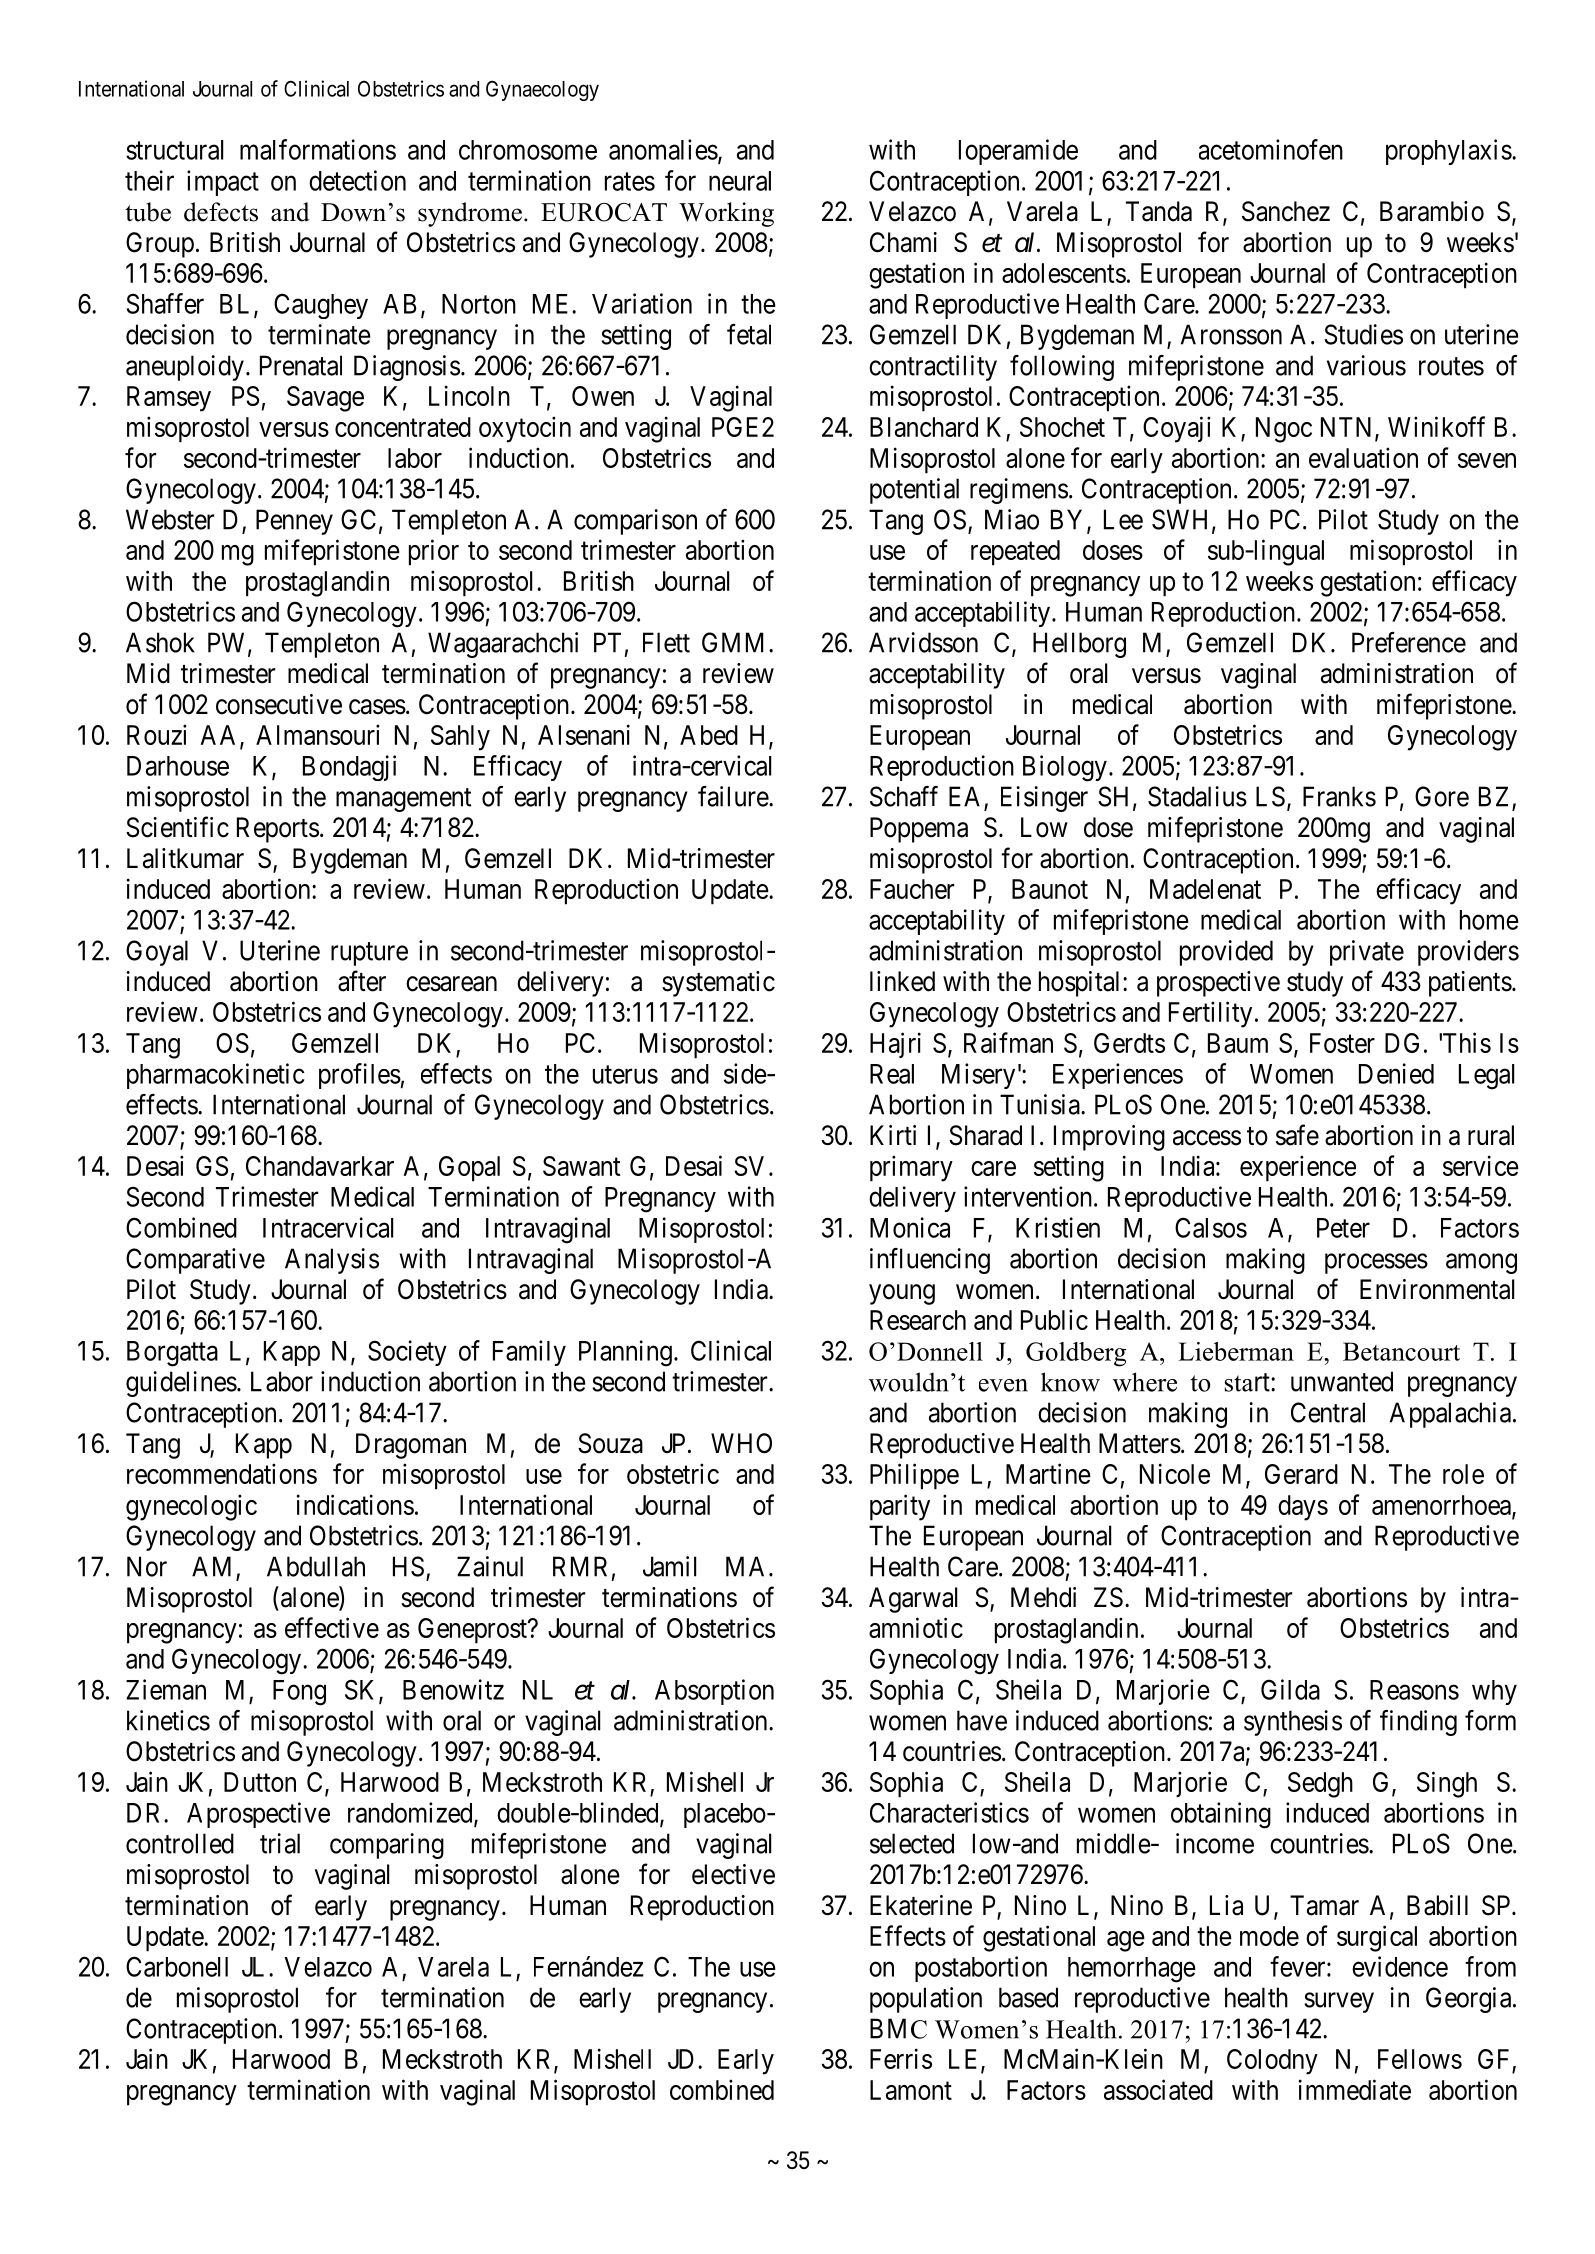 The image size is (1595, 2254). I want to click on neural, so click(740, 181).
